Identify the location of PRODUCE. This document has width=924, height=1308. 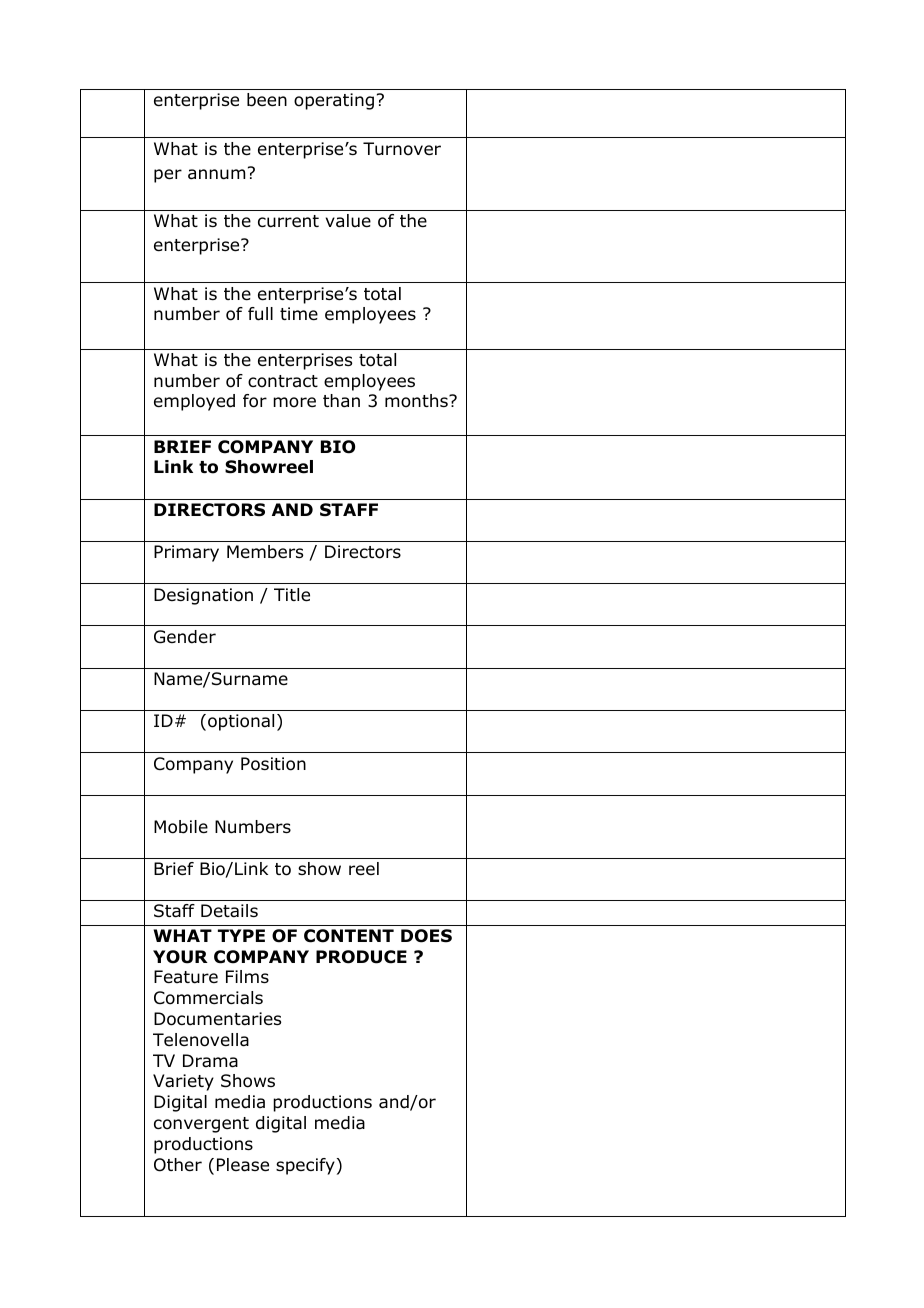
(361, 957).
